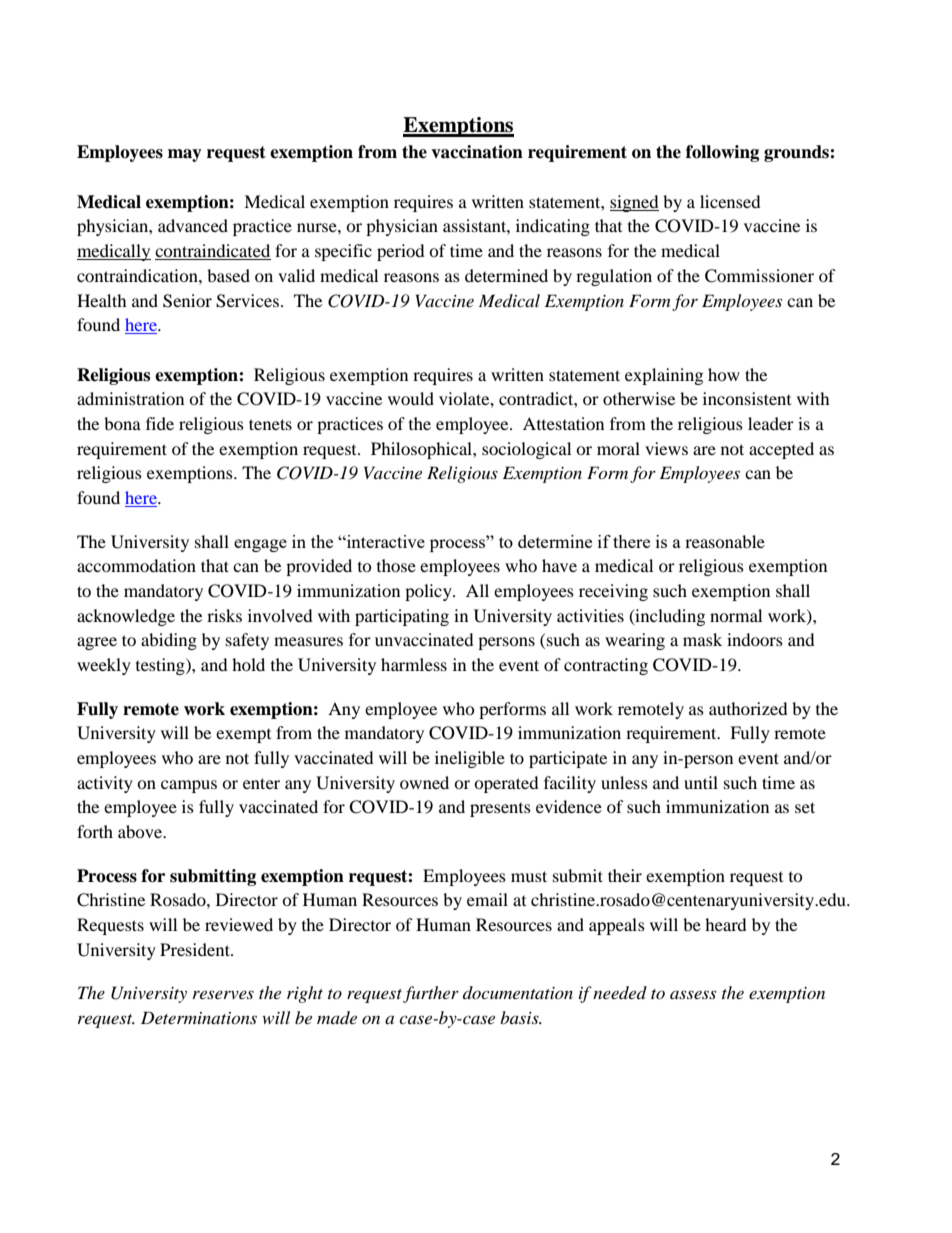 The height and width of the page is (1233, 952). I want to click on views, so click(666, 448).
